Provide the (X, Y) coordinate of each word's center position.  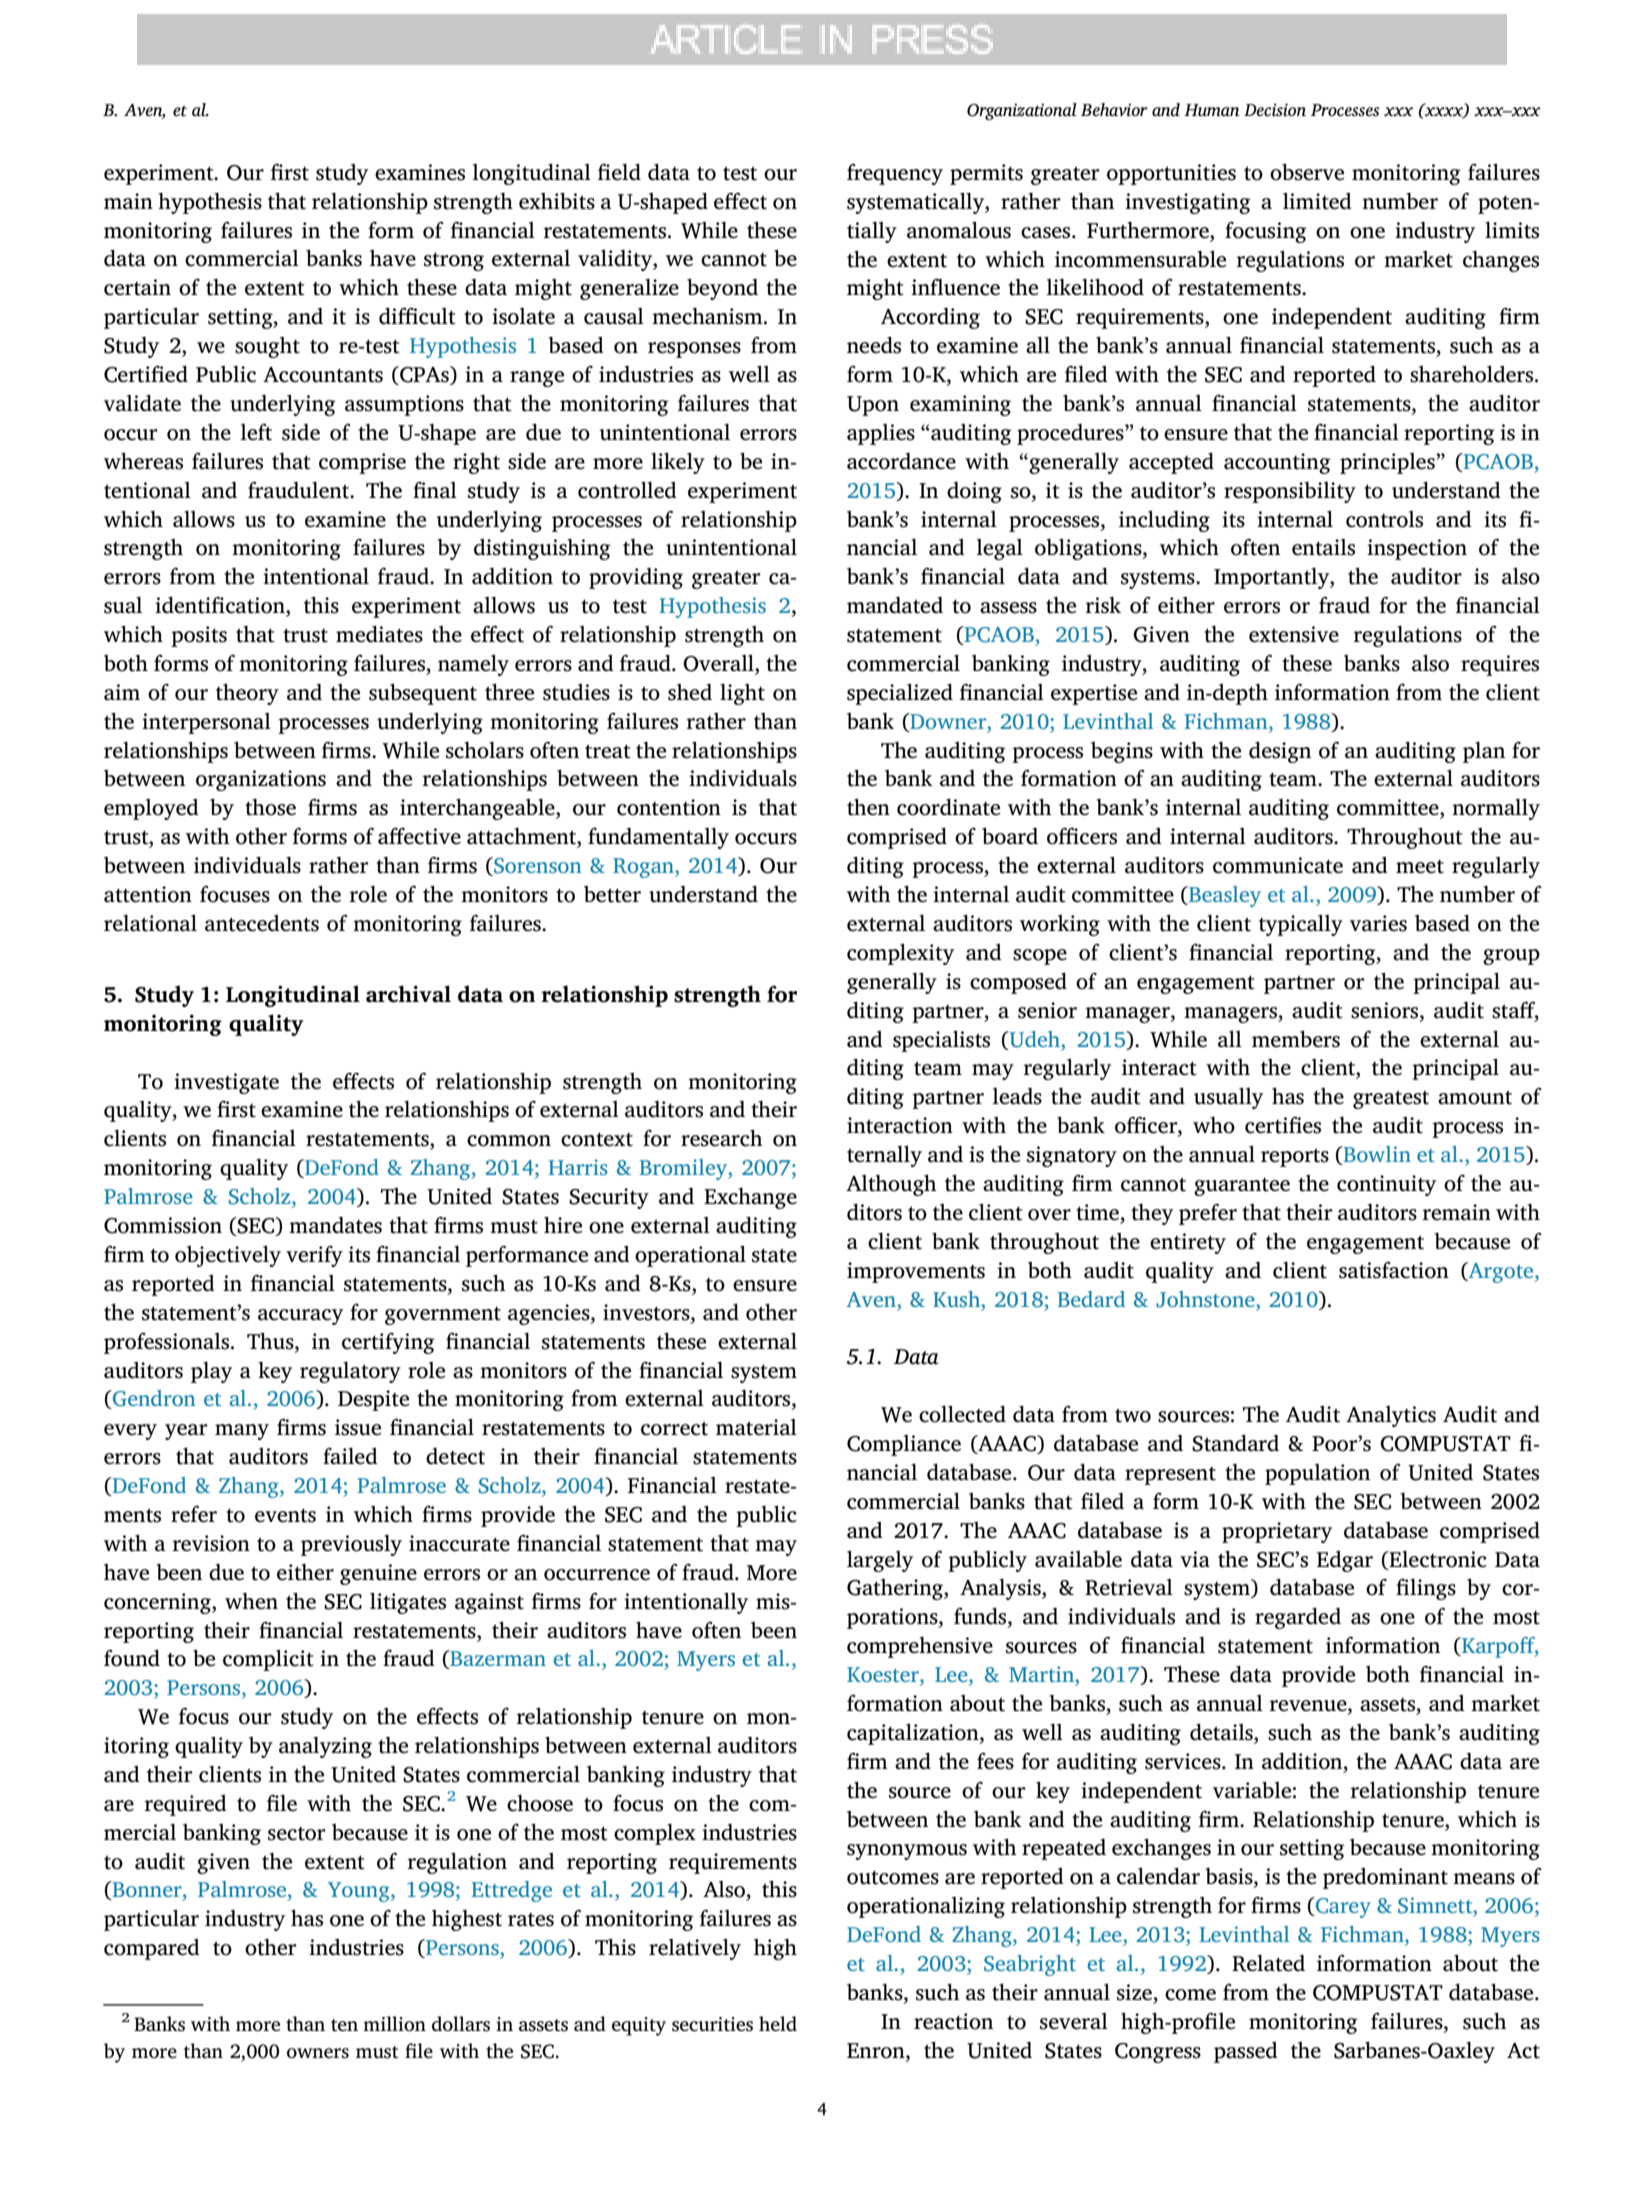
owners (318, 2053)
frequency (895, 174)
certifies (1283, 1125)
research (722, 1138)
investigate (226, 1083)
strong (454, 261)
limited (1317, 201)
